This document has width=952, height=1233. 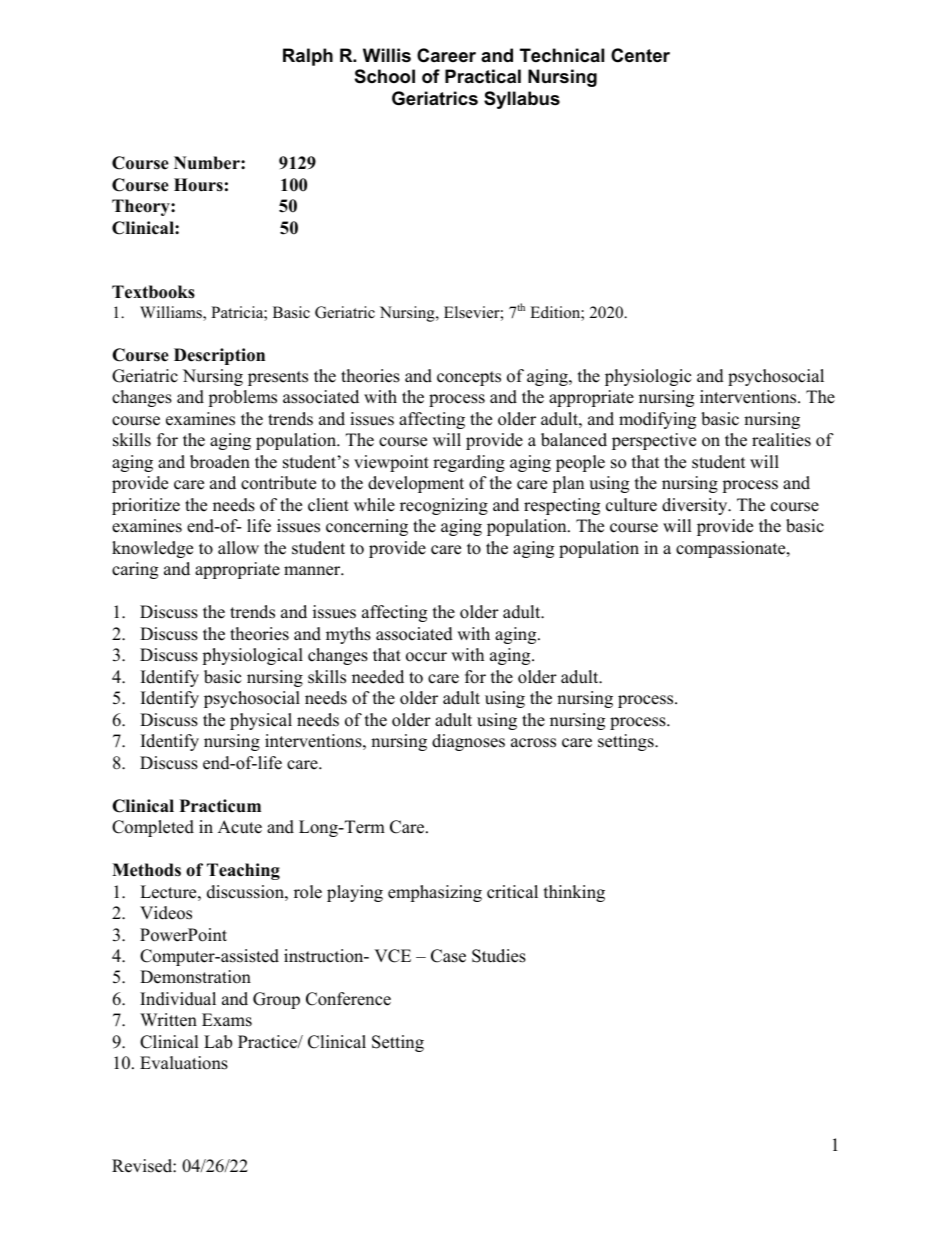 What do you see at coordinates (640, 55) in the document?
I see `Center` at bounding box center [640, 55].
